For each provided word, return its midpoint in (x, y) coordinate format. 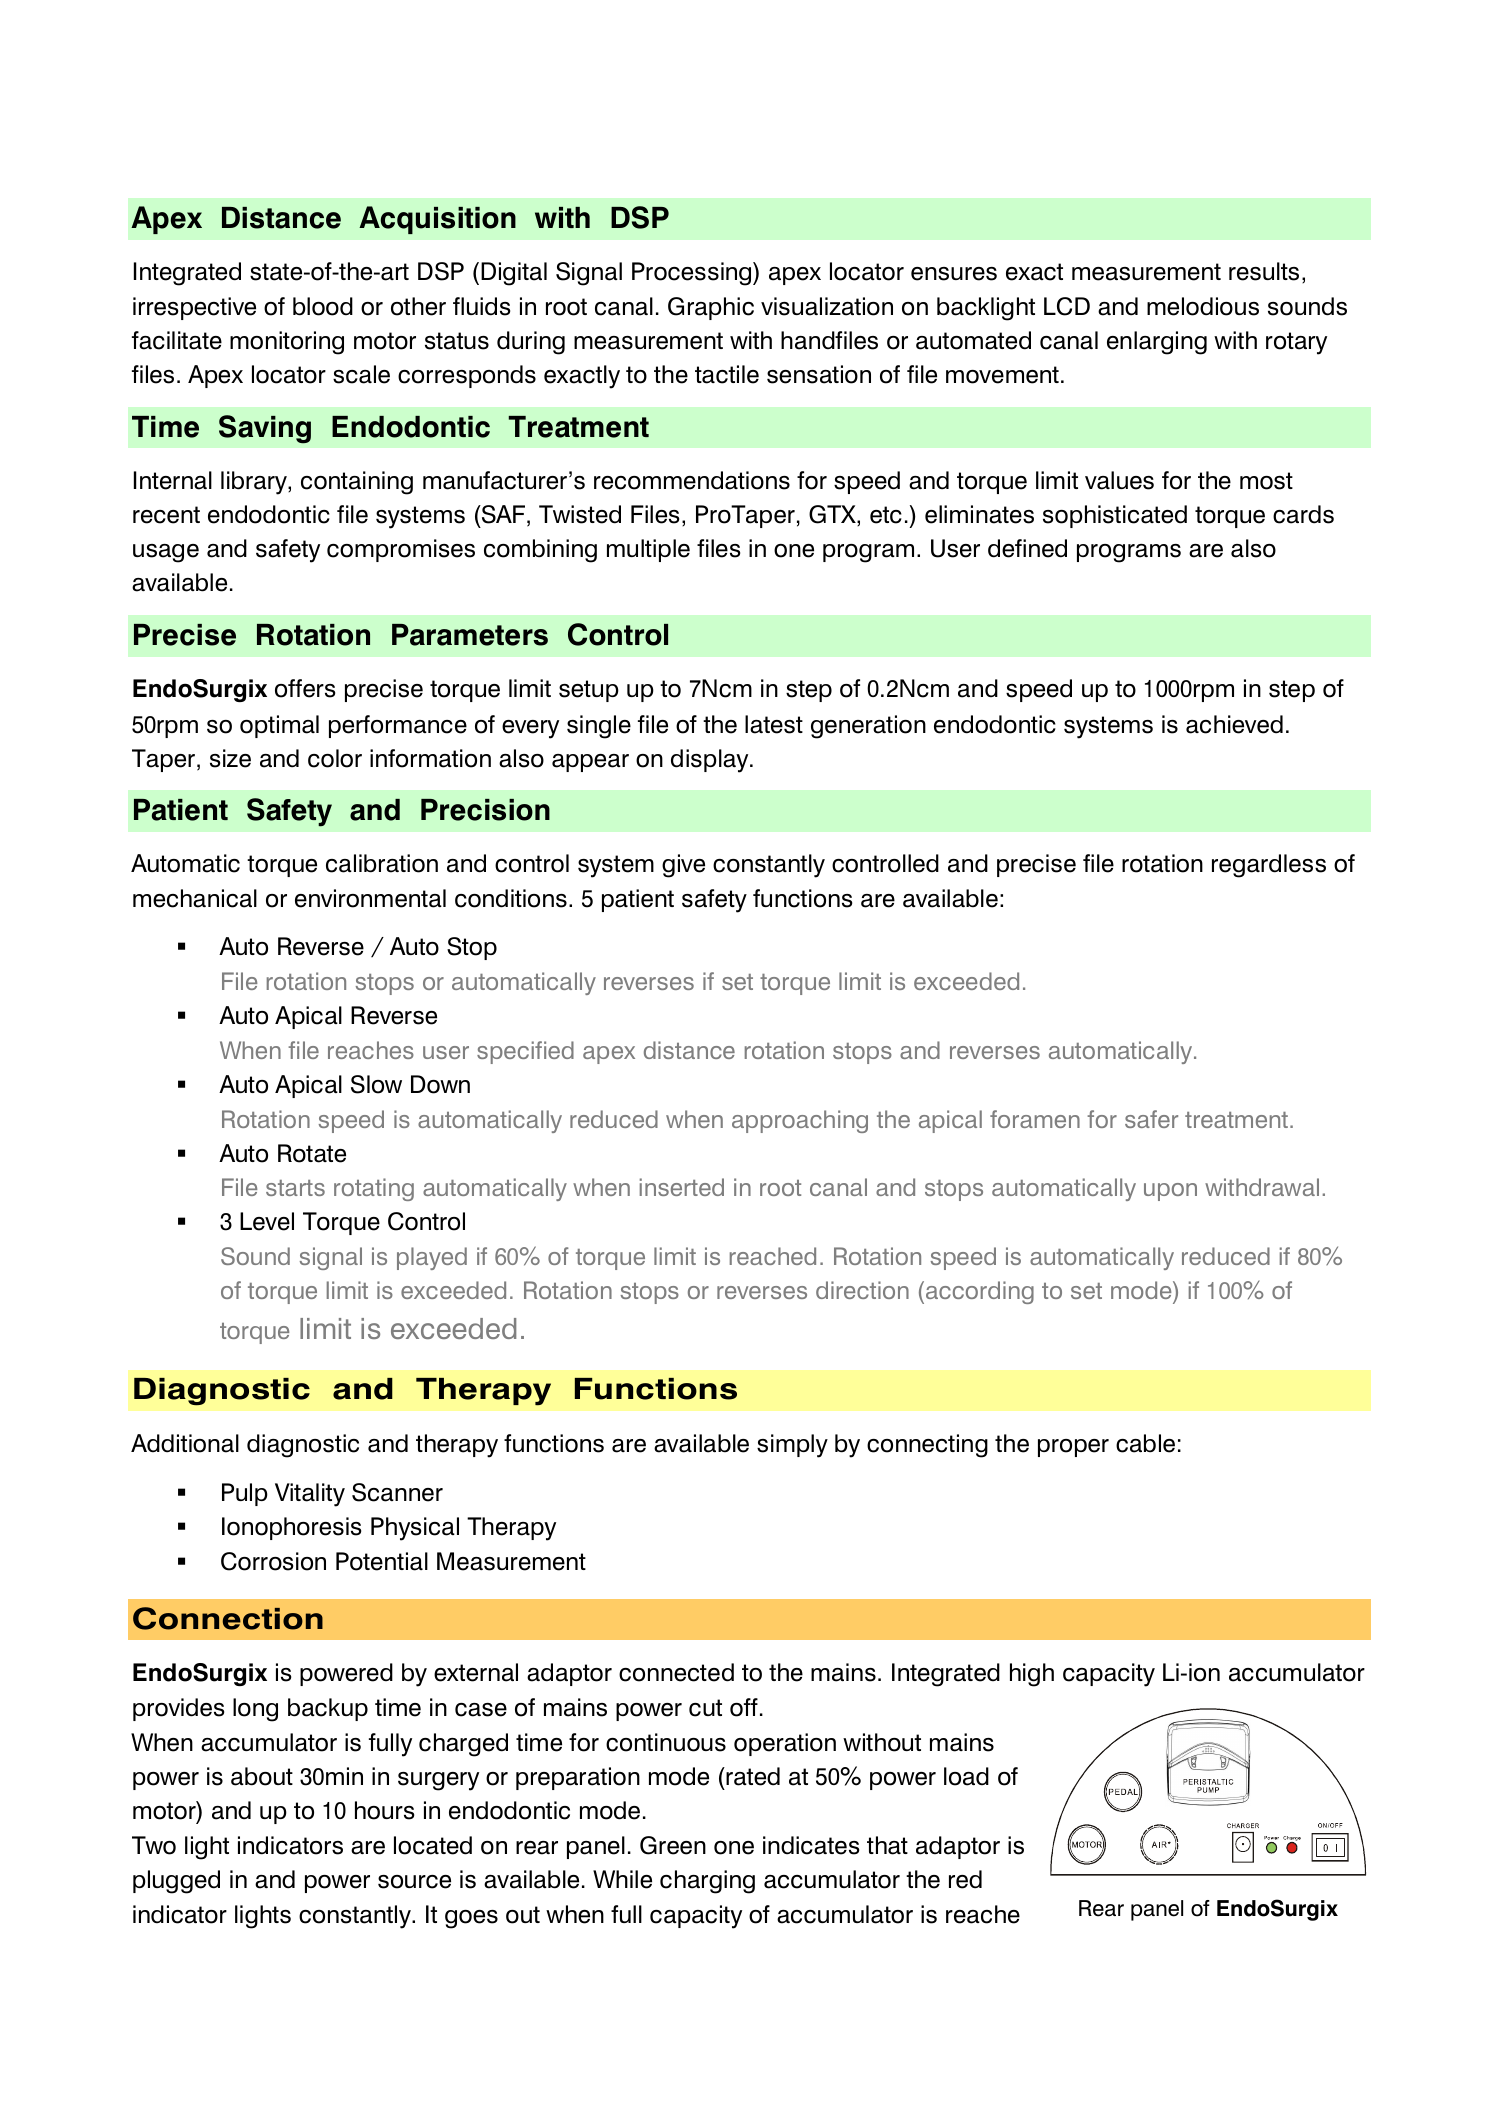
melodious (1203, 306)
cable (1145, 1443)
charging (707, 1882)
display (711, 761)
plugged (176, 1882)
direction (862, 1290)
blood (323, 306)
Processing (693, 274)
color (335, 758)
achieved (1234, 724)
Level (267, 1221)
